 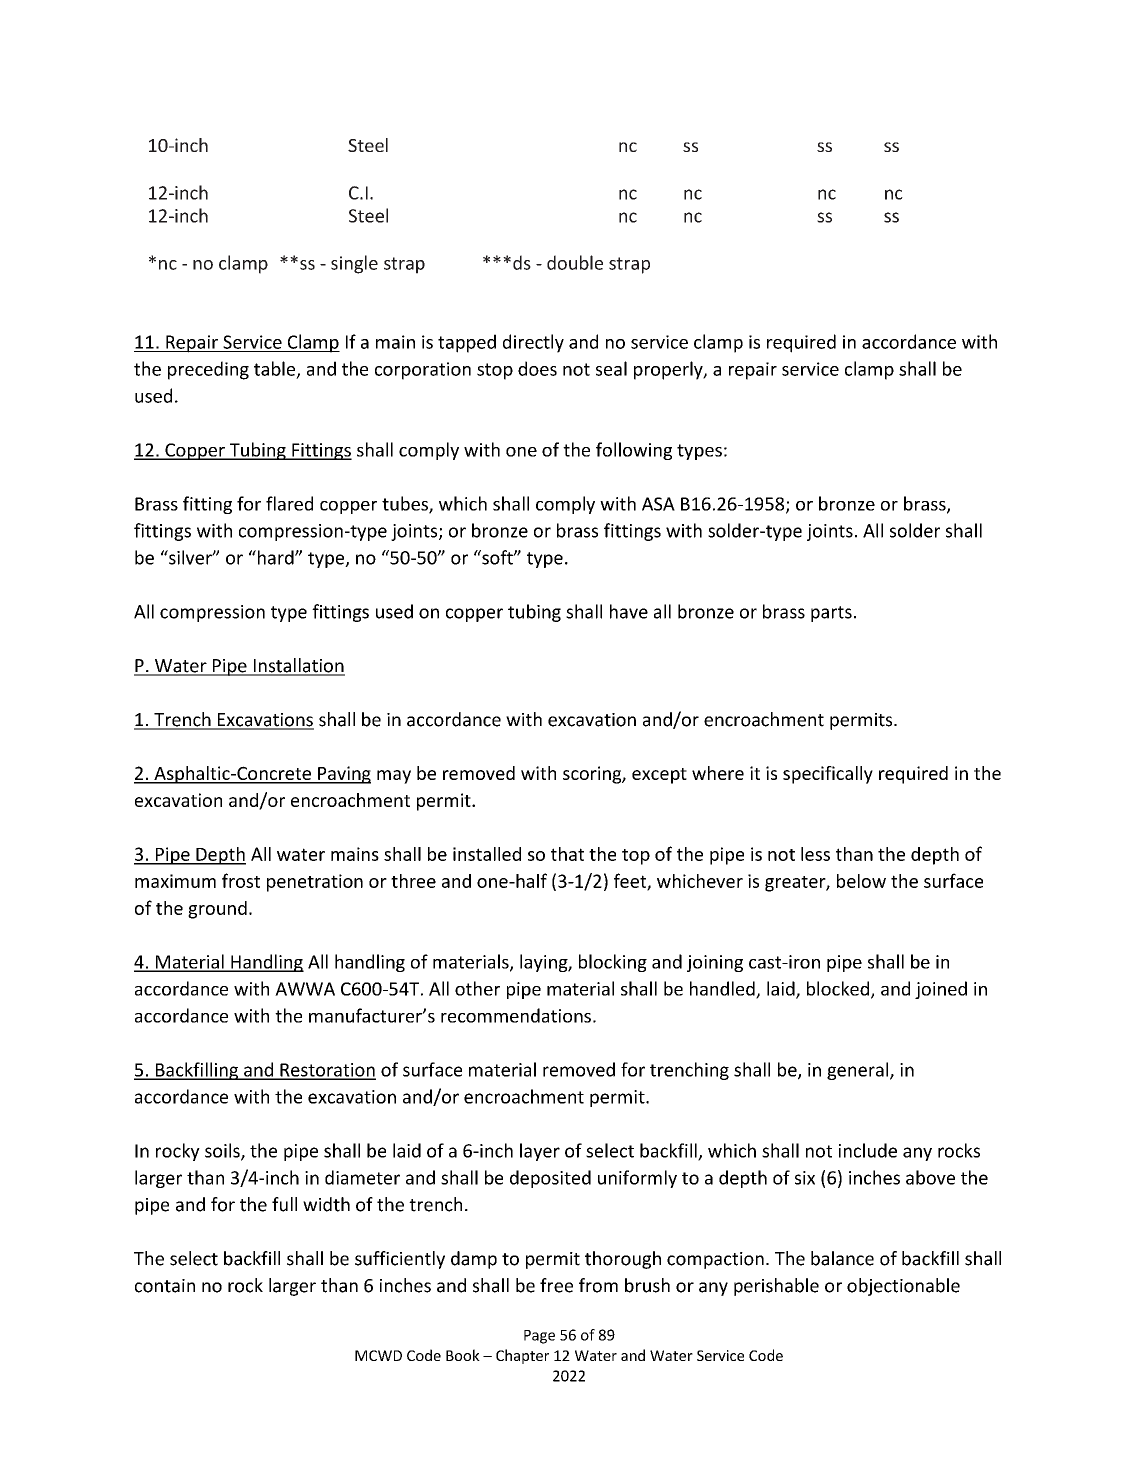 I want to click on parts, so click(x=831, y=614).
